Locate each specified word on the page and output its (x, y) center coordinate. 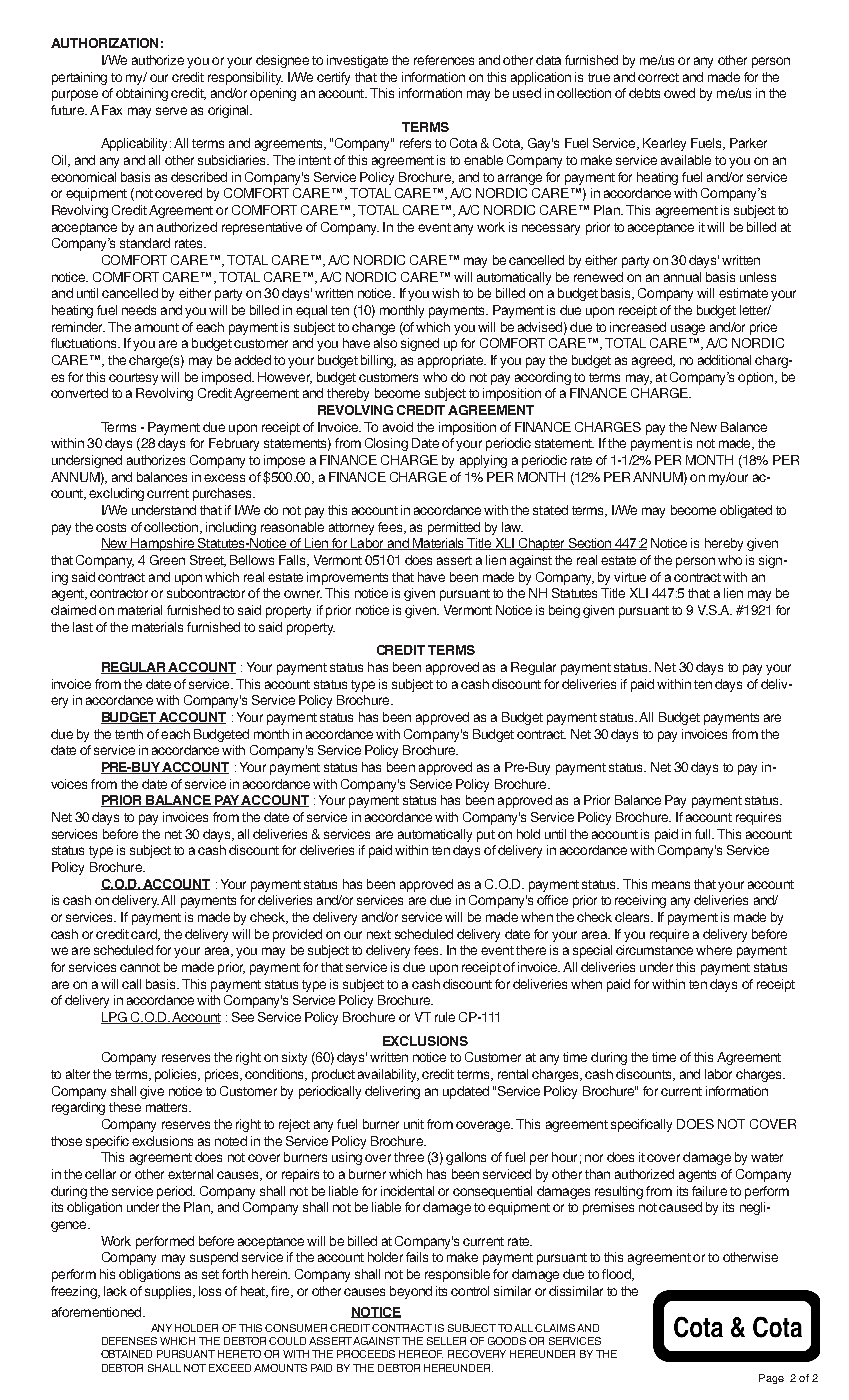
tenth (129, 734)
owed (679, 93)
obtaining (142, 94)
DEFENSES (129, 1341)
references (444, 60)
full (704, 834)
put (486, 836)
